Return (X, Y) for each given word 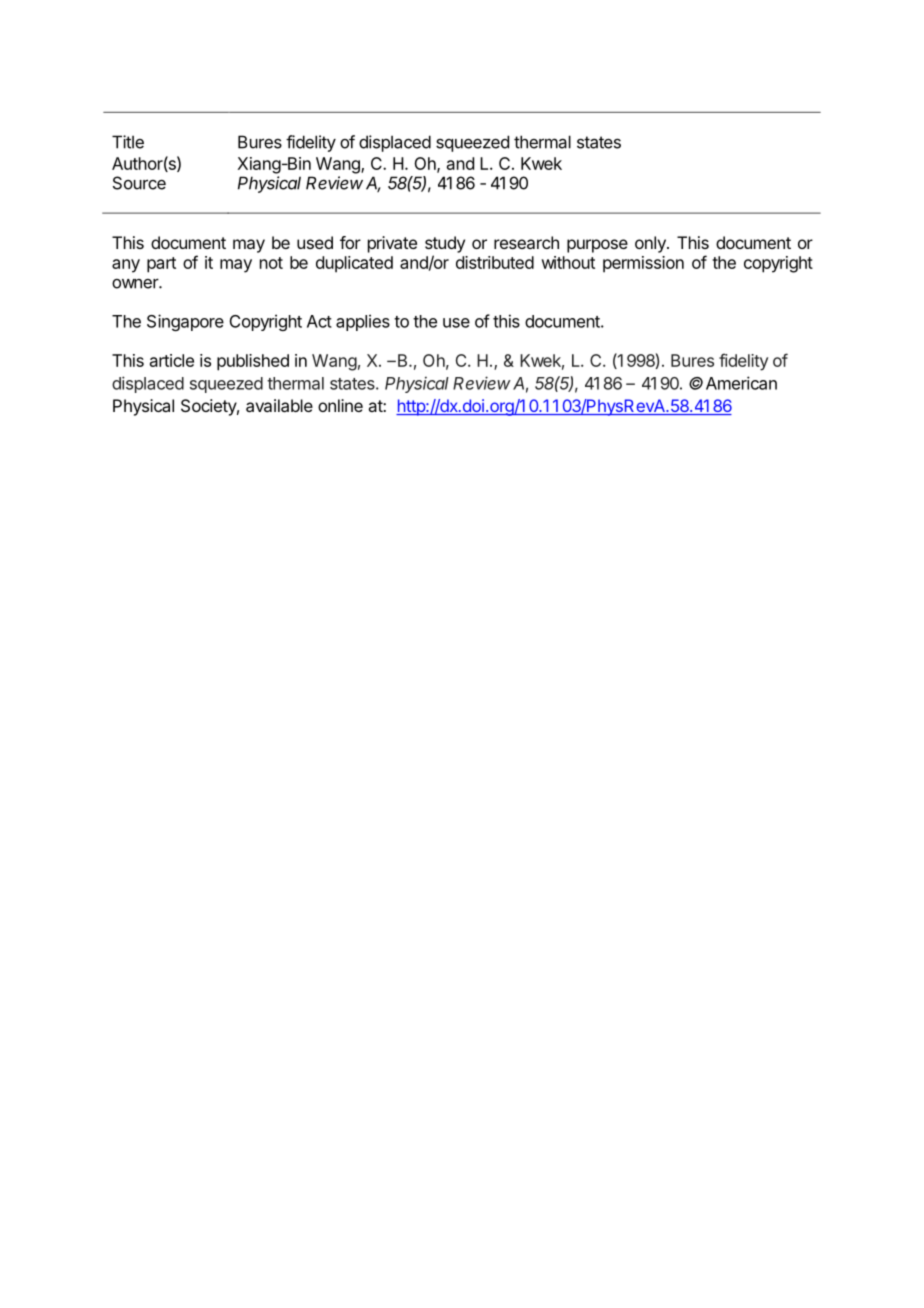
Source (139, 183)
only (651, 244)
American (741, 383)
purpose (597, 246)
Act (319, 321)
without (568, 262)
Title (128, 142)
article (172, 360)
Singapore (185, 322)
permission (643, 264)
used (315, 242)
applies (363, 322)
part (161, 265)
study (445, 244)
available (279, 405)
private (392, 244)
